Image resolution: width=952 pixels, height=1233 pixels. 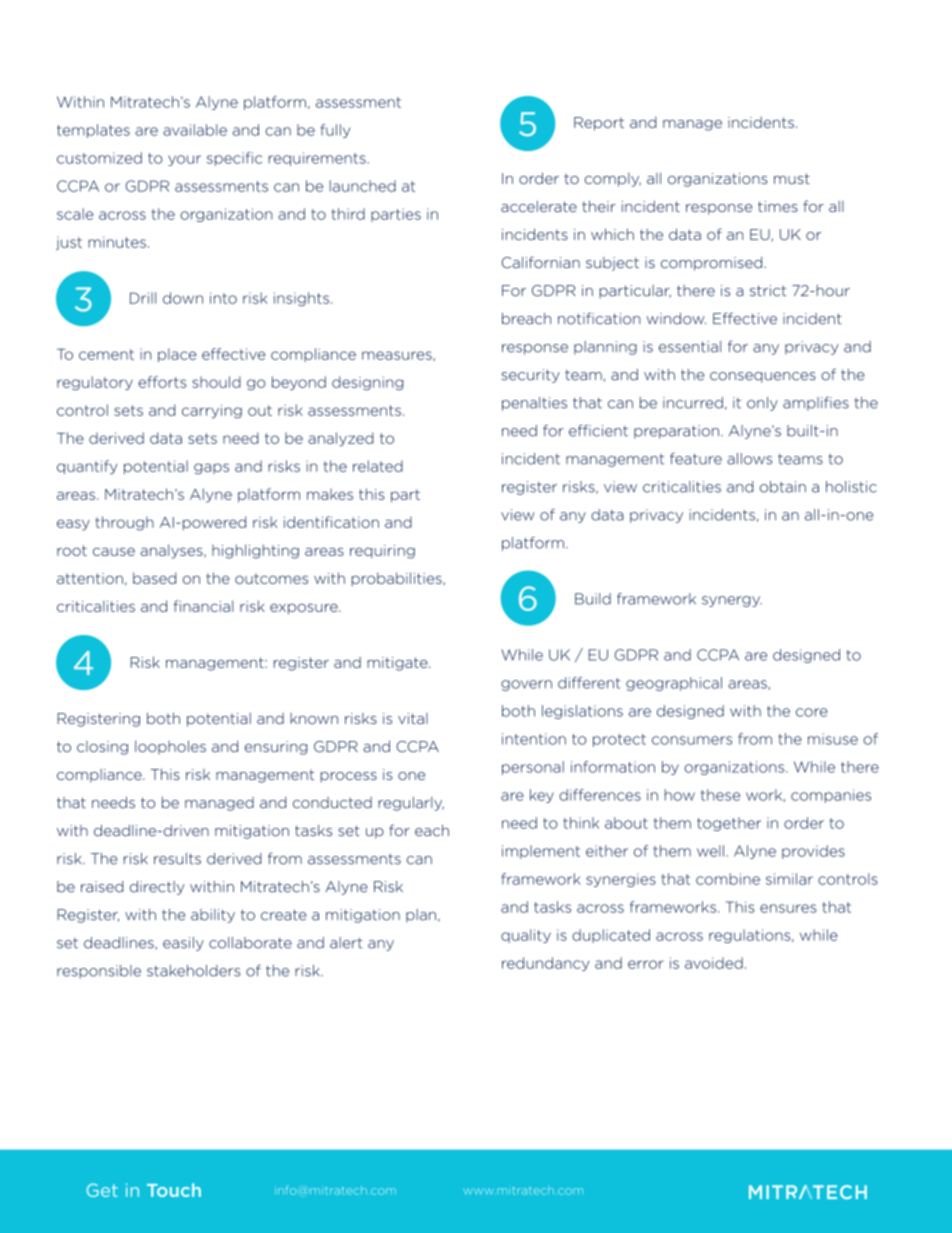 I want to click on synergy, so click(x=732, y=601).
